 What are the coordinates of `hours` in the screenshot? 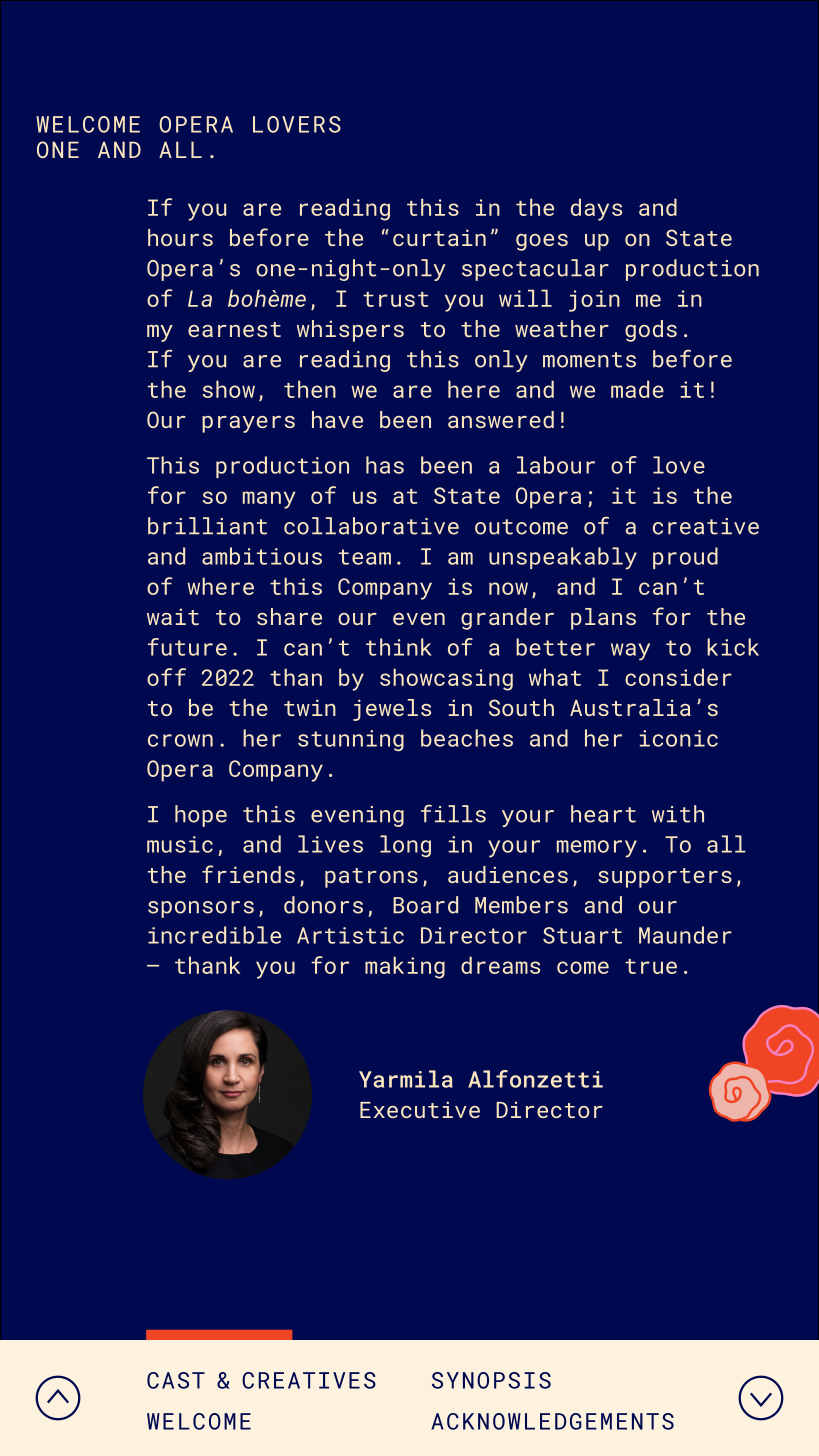 It's located at (180, 237).
